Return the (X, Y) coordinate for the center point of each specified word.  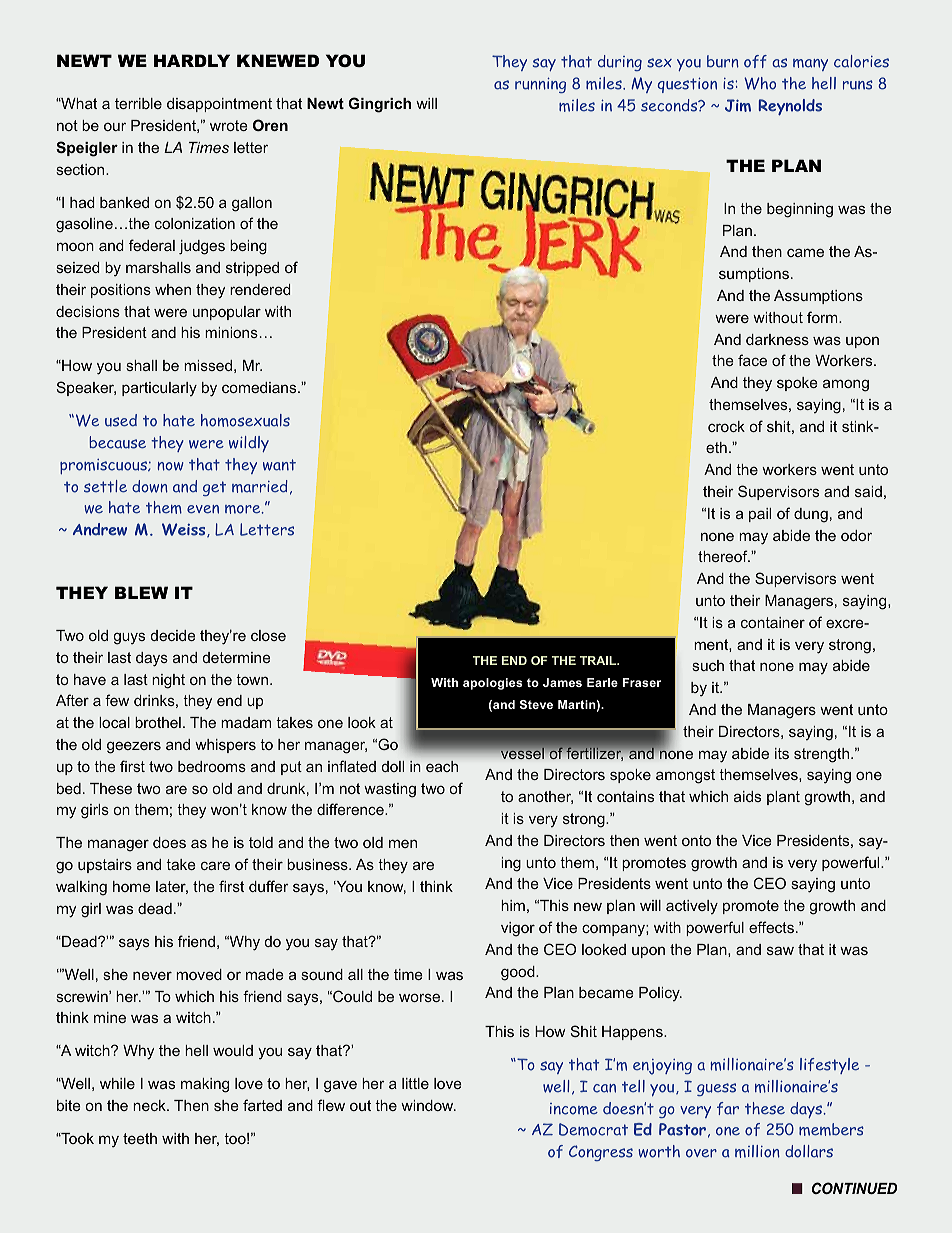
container (773, 622)
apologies (493, 684)
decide (173, 635)
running (540, 85)
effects (771, 927)
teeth (140, 1138)
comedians (260, 387)
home (132, 886)
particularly (159, 389)
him (513, 905)
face (752, 360)
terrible (138, 103)
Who (760, 83)
